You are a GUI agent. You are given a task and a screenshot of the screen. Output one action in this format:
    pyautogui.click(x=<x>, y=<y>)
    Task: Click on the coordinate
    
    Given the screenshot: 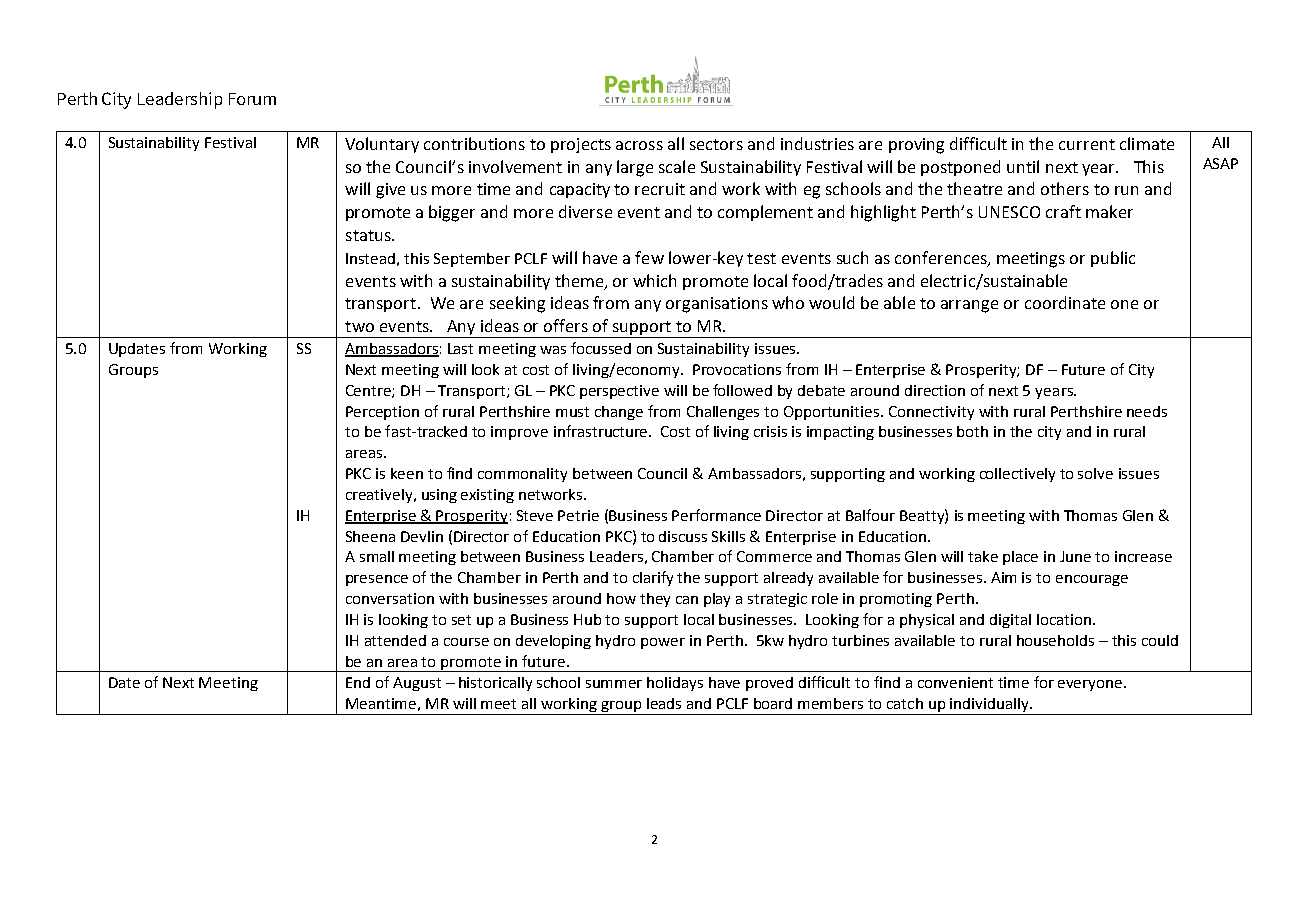 What is the action you would take?
    pyautogui.click(x=1065, y=302)
